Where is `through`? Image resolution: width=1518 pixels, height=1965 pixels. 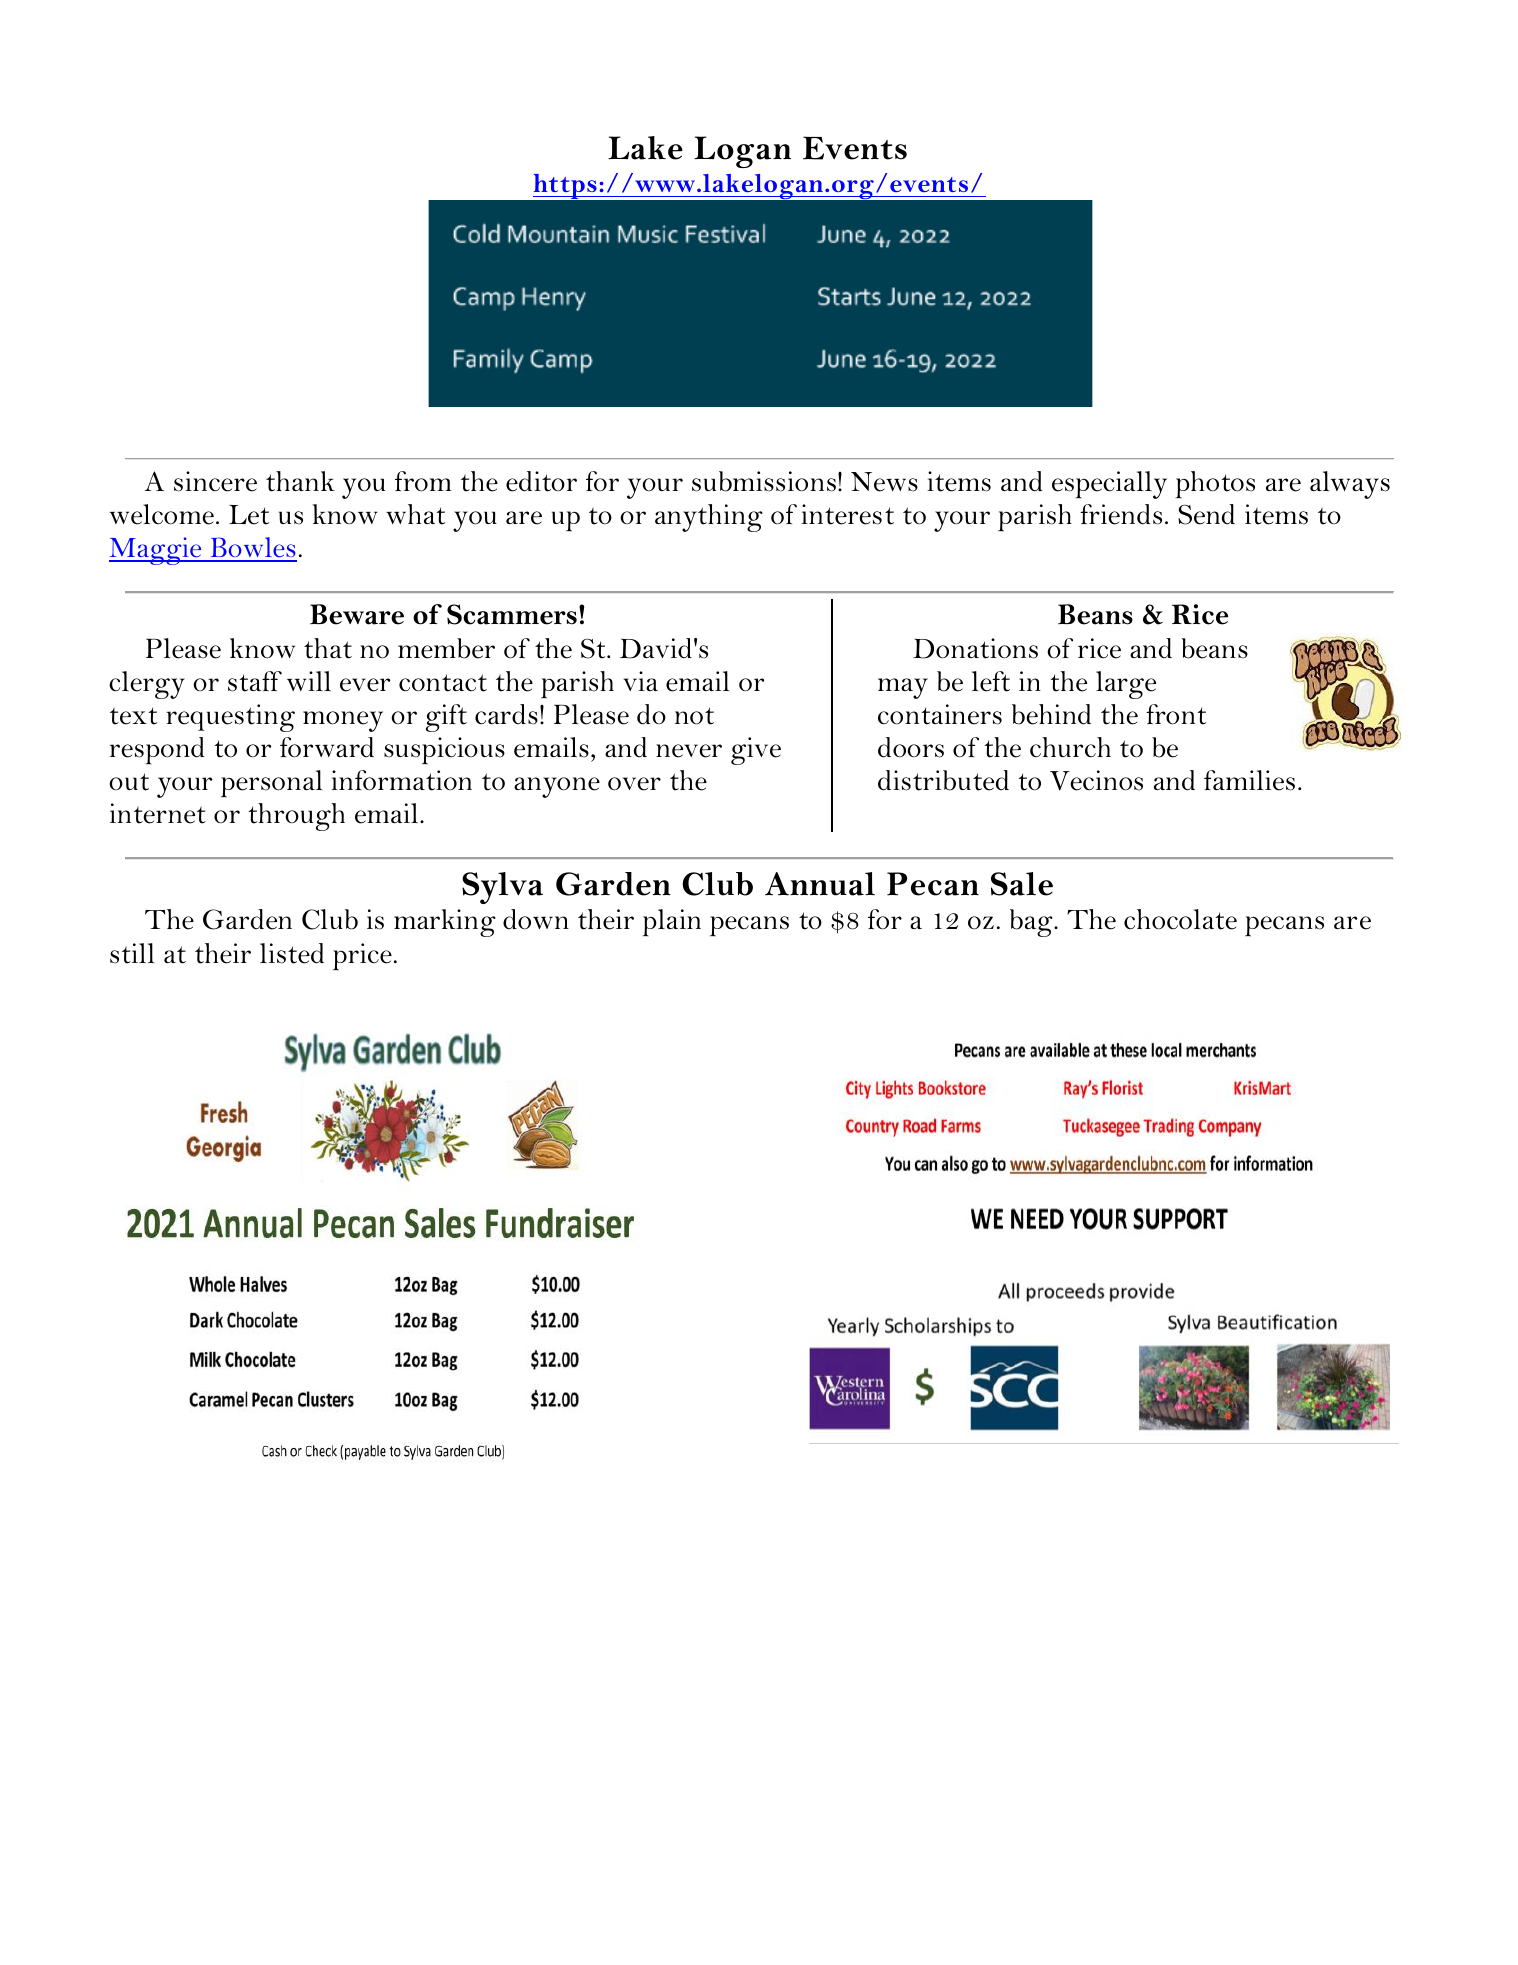 through is located at coordinates (296, 817).
